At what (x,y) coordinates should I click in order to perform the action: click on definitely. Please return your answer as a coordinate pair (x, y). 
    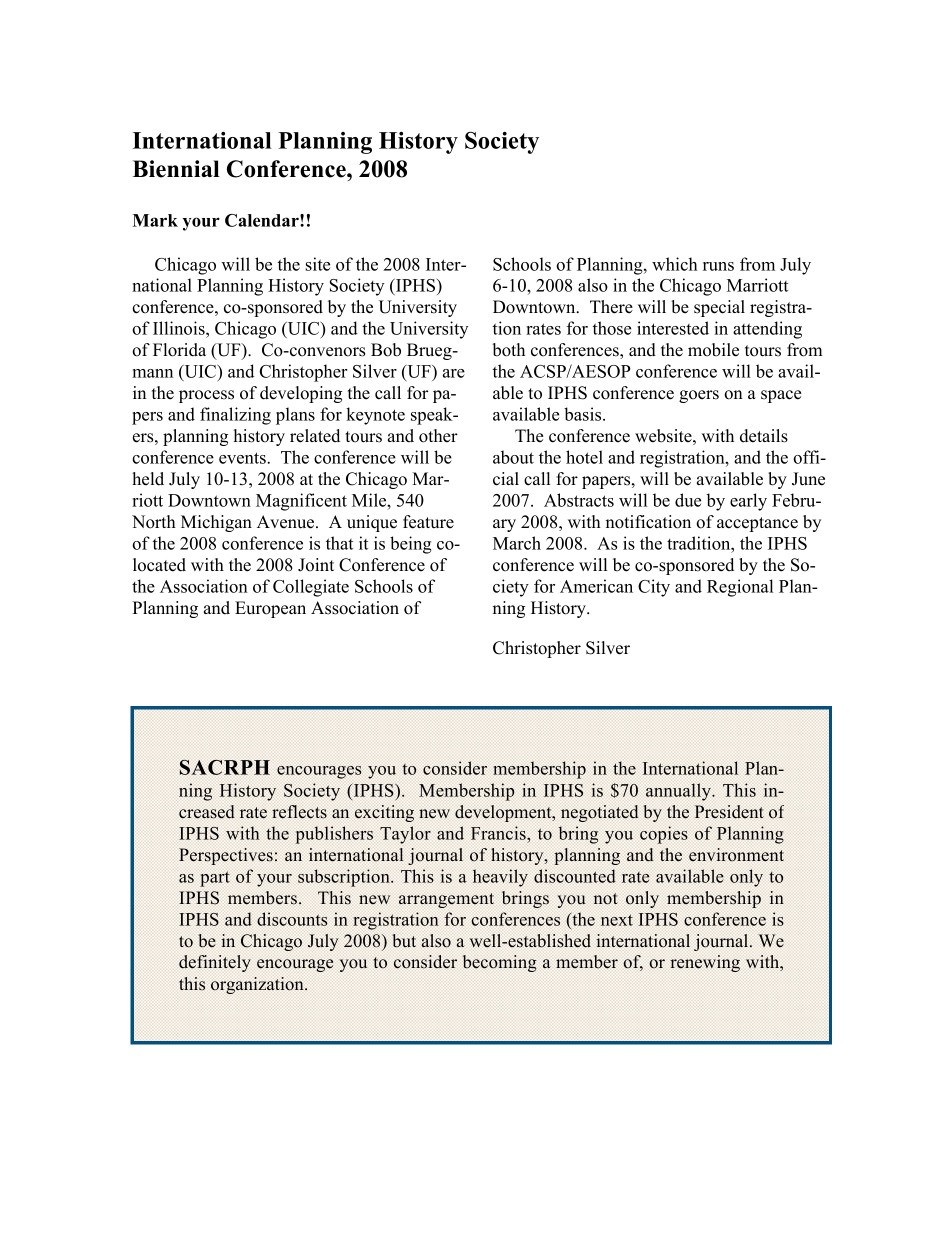
    Looking at the image, I should click on (215, 963).
